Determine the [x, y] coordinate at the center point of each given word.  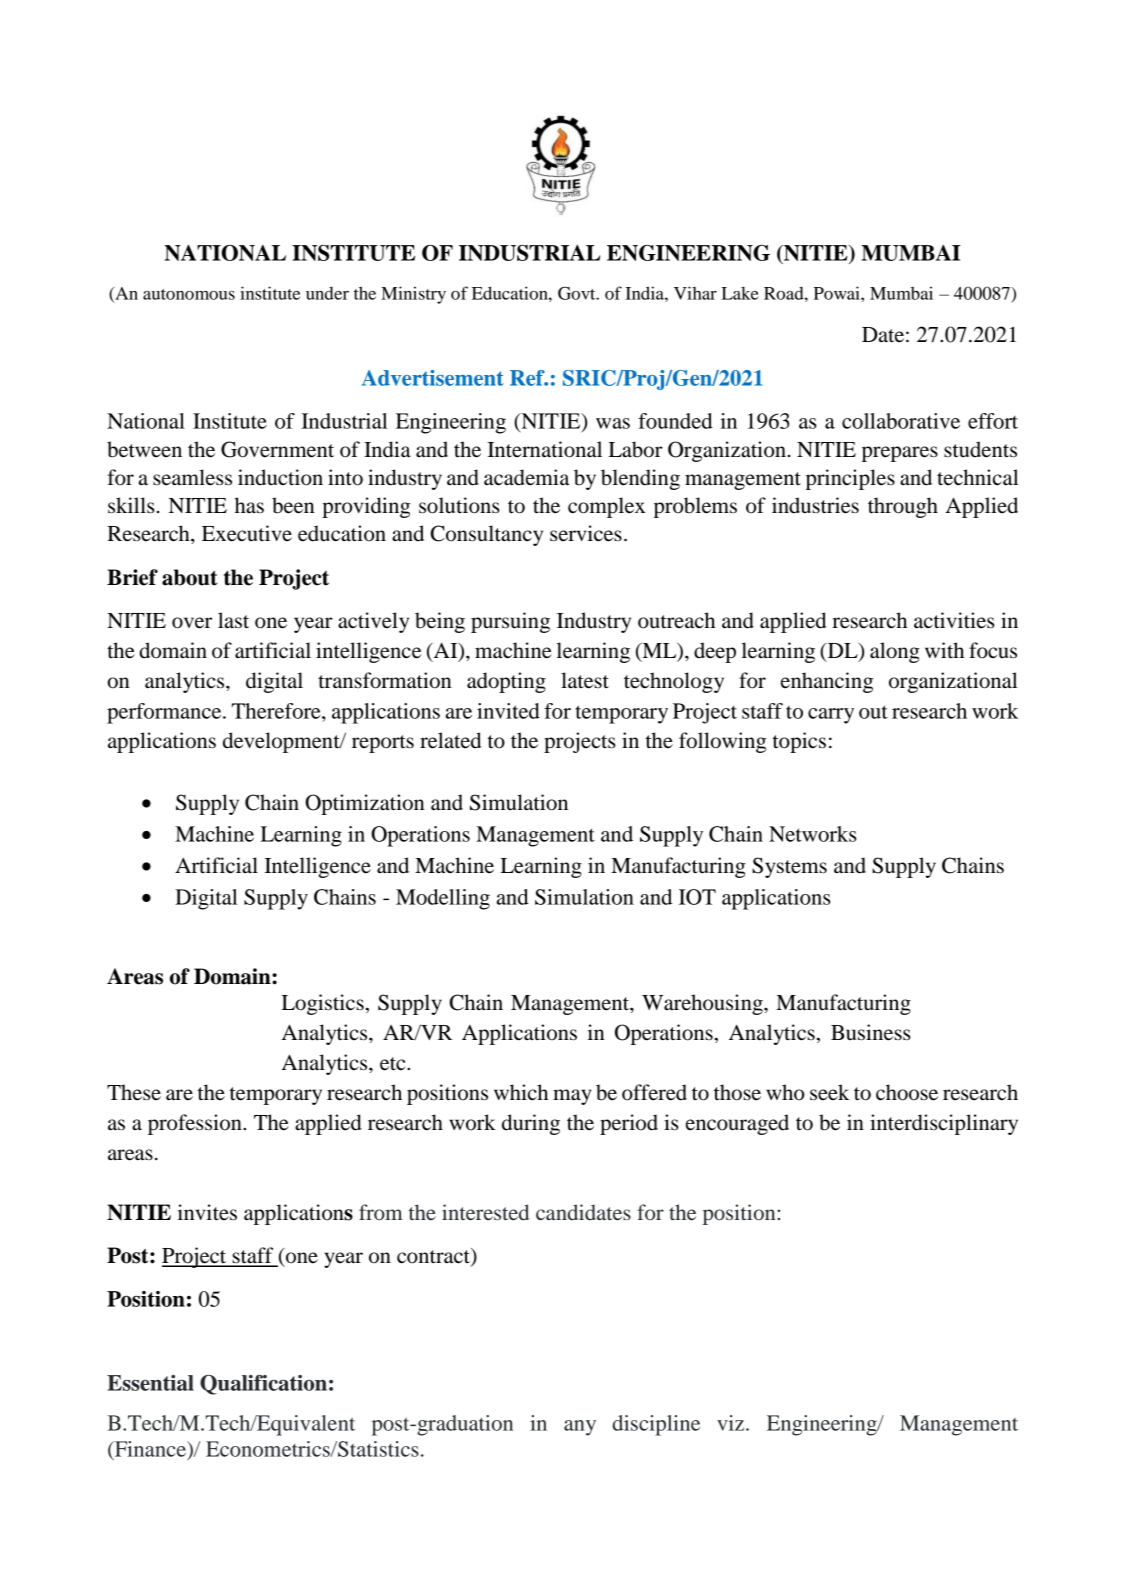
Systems [789, 867]
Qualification [263, 1385]
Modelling [443, 899]
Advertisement [433, 378]
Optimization [365, 804]
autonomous [189, 294]
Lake [740, 293]
